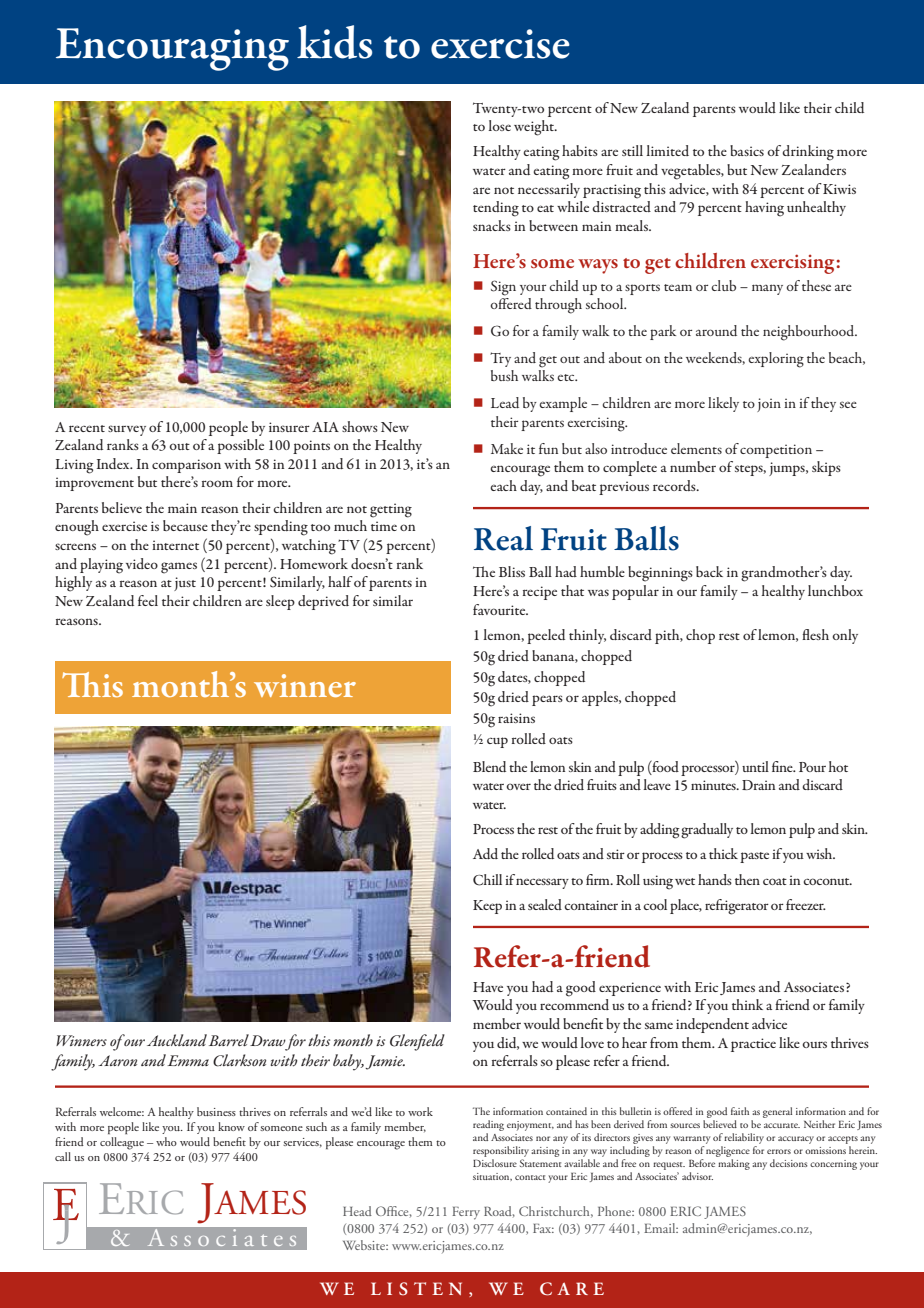  I want to click on lose, so click(499, 125).
